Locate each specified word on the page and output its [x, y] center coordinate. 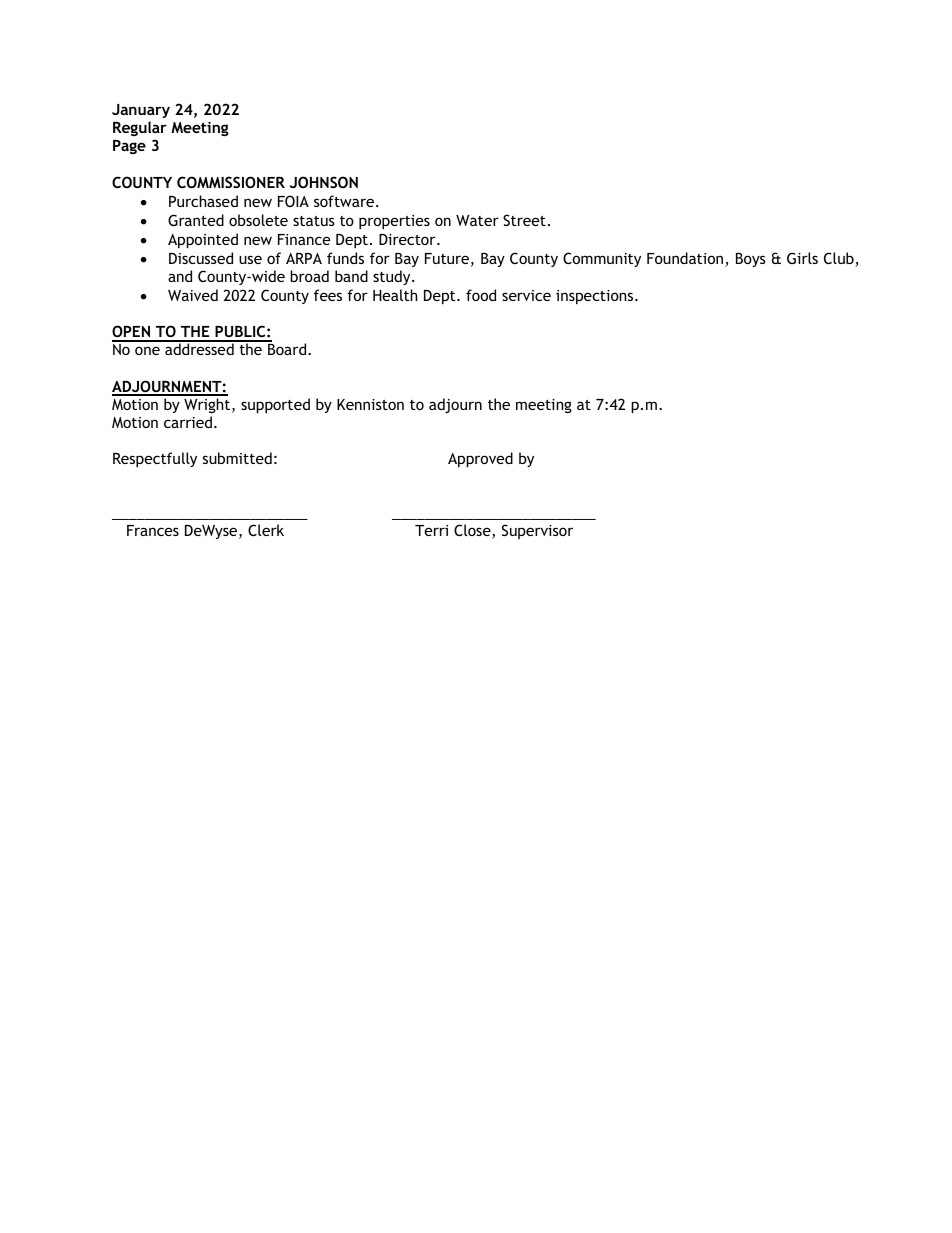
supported [275, 405]
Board [288, 349]
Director [408, 239]
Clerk [266, 530]
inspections [596, 297]
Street [524, 220]
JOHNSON [324, 182]
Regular [140, 130]
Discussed [201, 258]
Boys [751, 260]
